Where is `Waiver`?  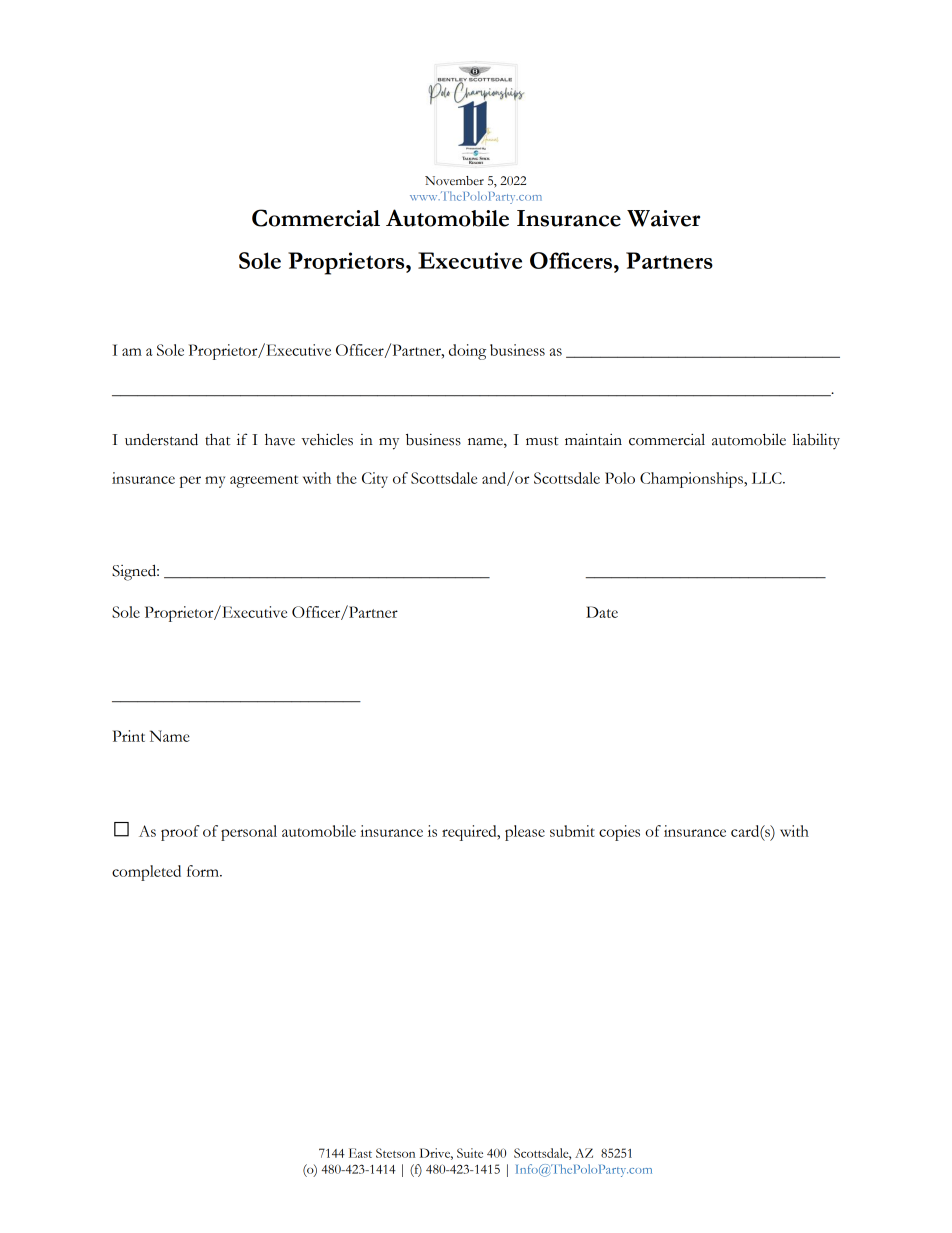 Waiver is located at coordinates (663, 218).
